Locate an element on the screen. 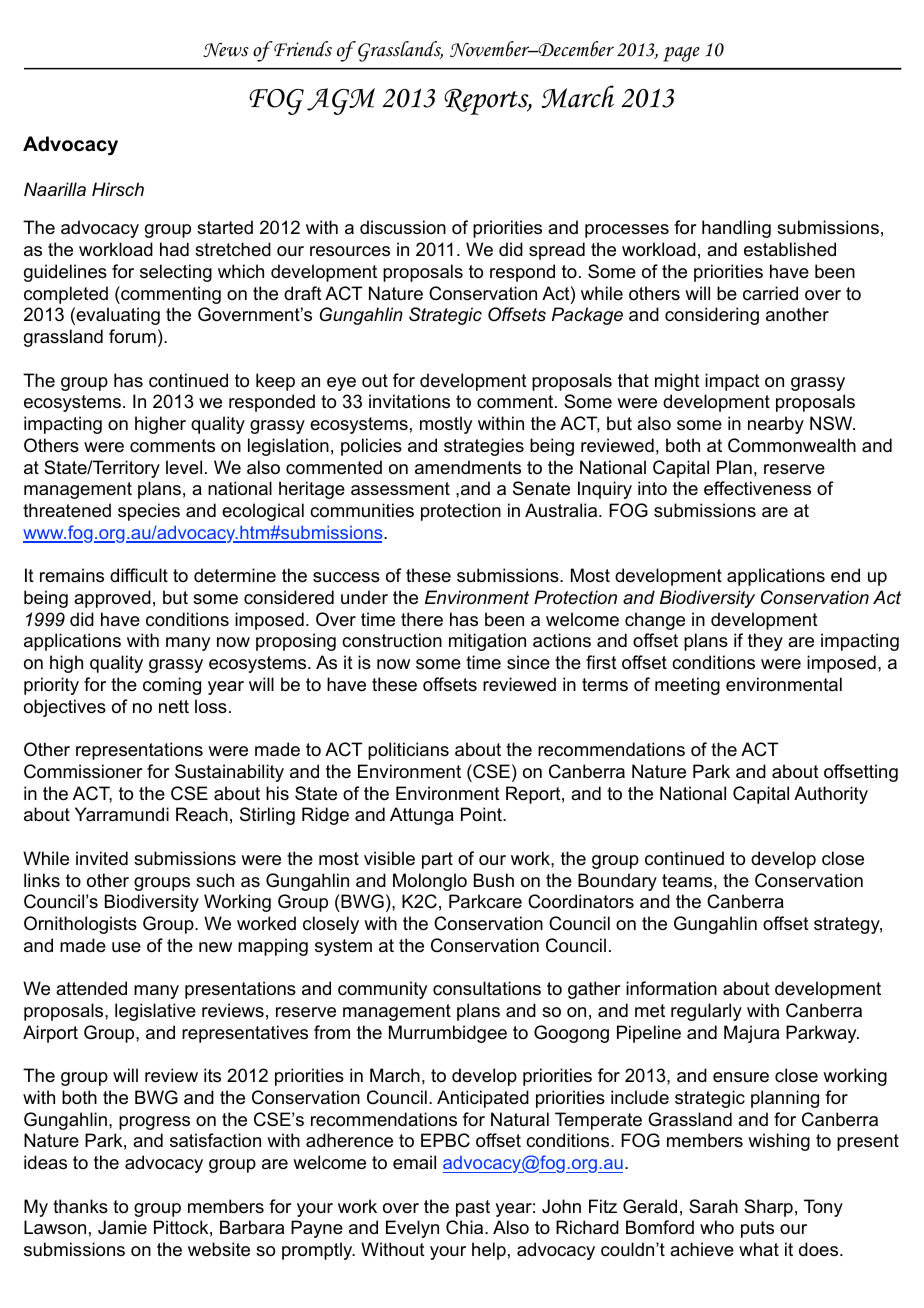  coming is located at coordinates (172, 686).
